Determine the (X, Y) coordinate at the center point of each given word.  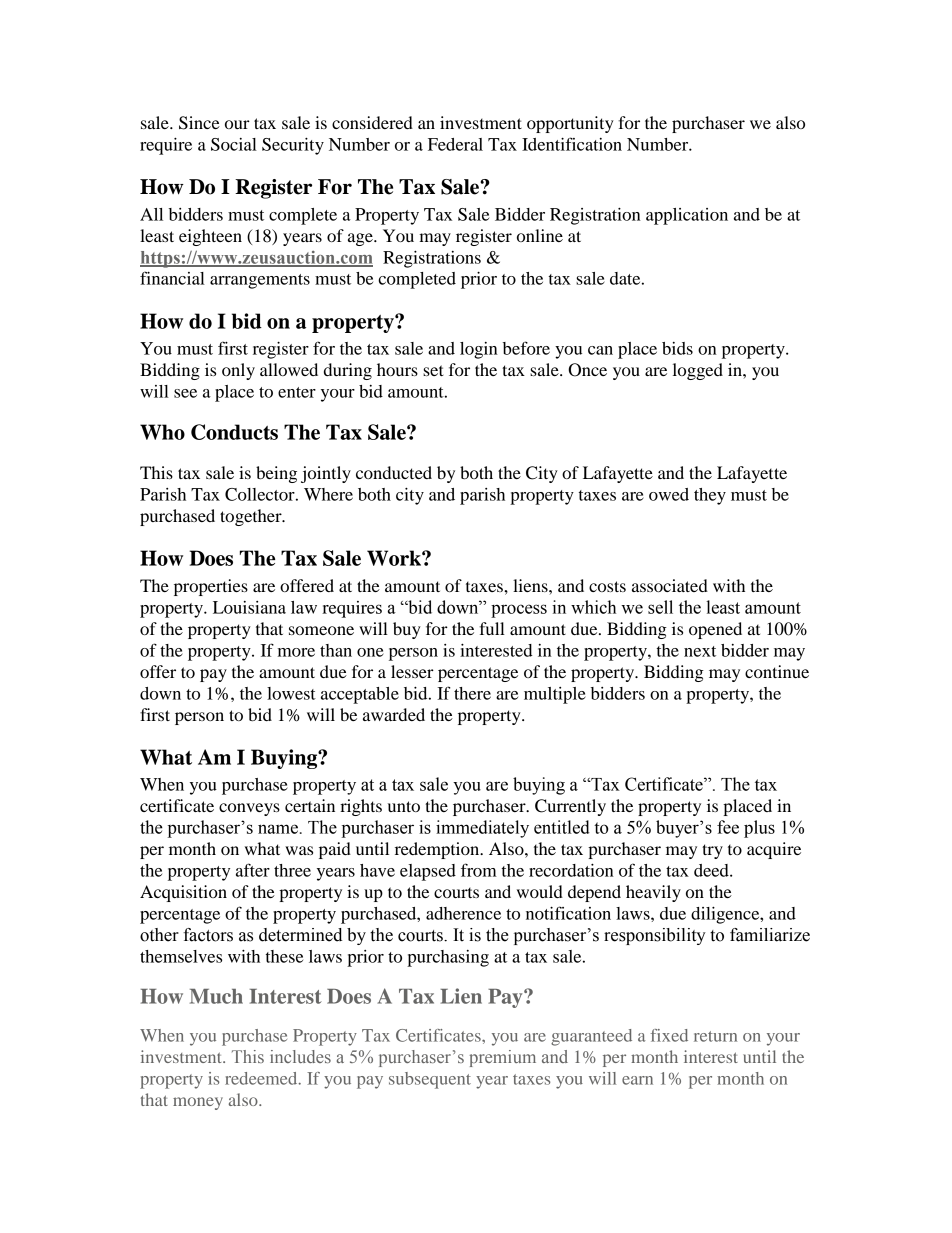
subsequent (430, 1080)
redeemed (262, 1078)
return (715, 1036)
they (710, 496)
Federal (455, 144)
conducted (394, 472)
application (687, 216)
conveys (249, 809)
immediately (482, 829)
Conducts (234, 432)
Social (234, 144)
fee (728, 827)
